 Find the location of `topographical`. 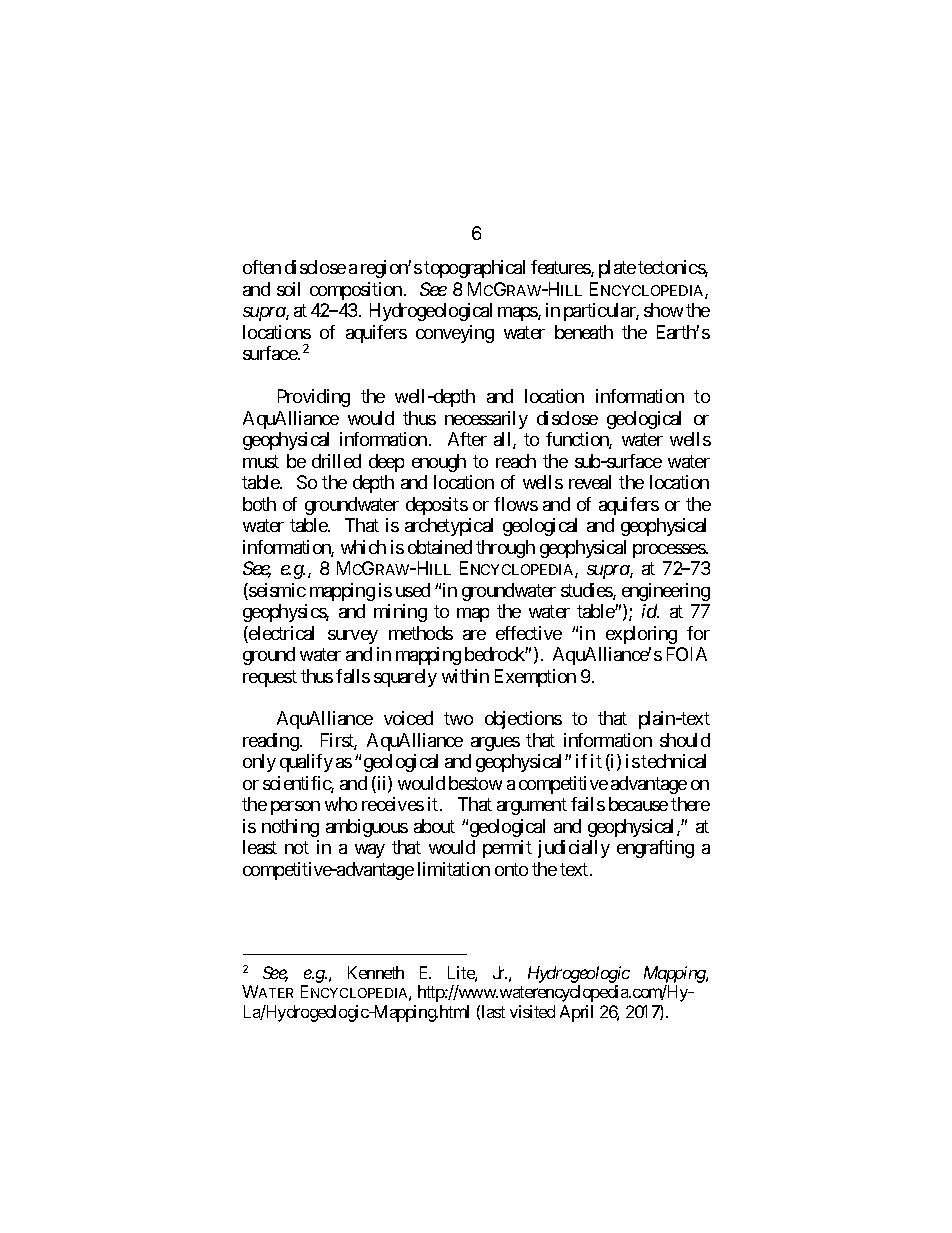

topographical is located at coordinates (474, 269).
